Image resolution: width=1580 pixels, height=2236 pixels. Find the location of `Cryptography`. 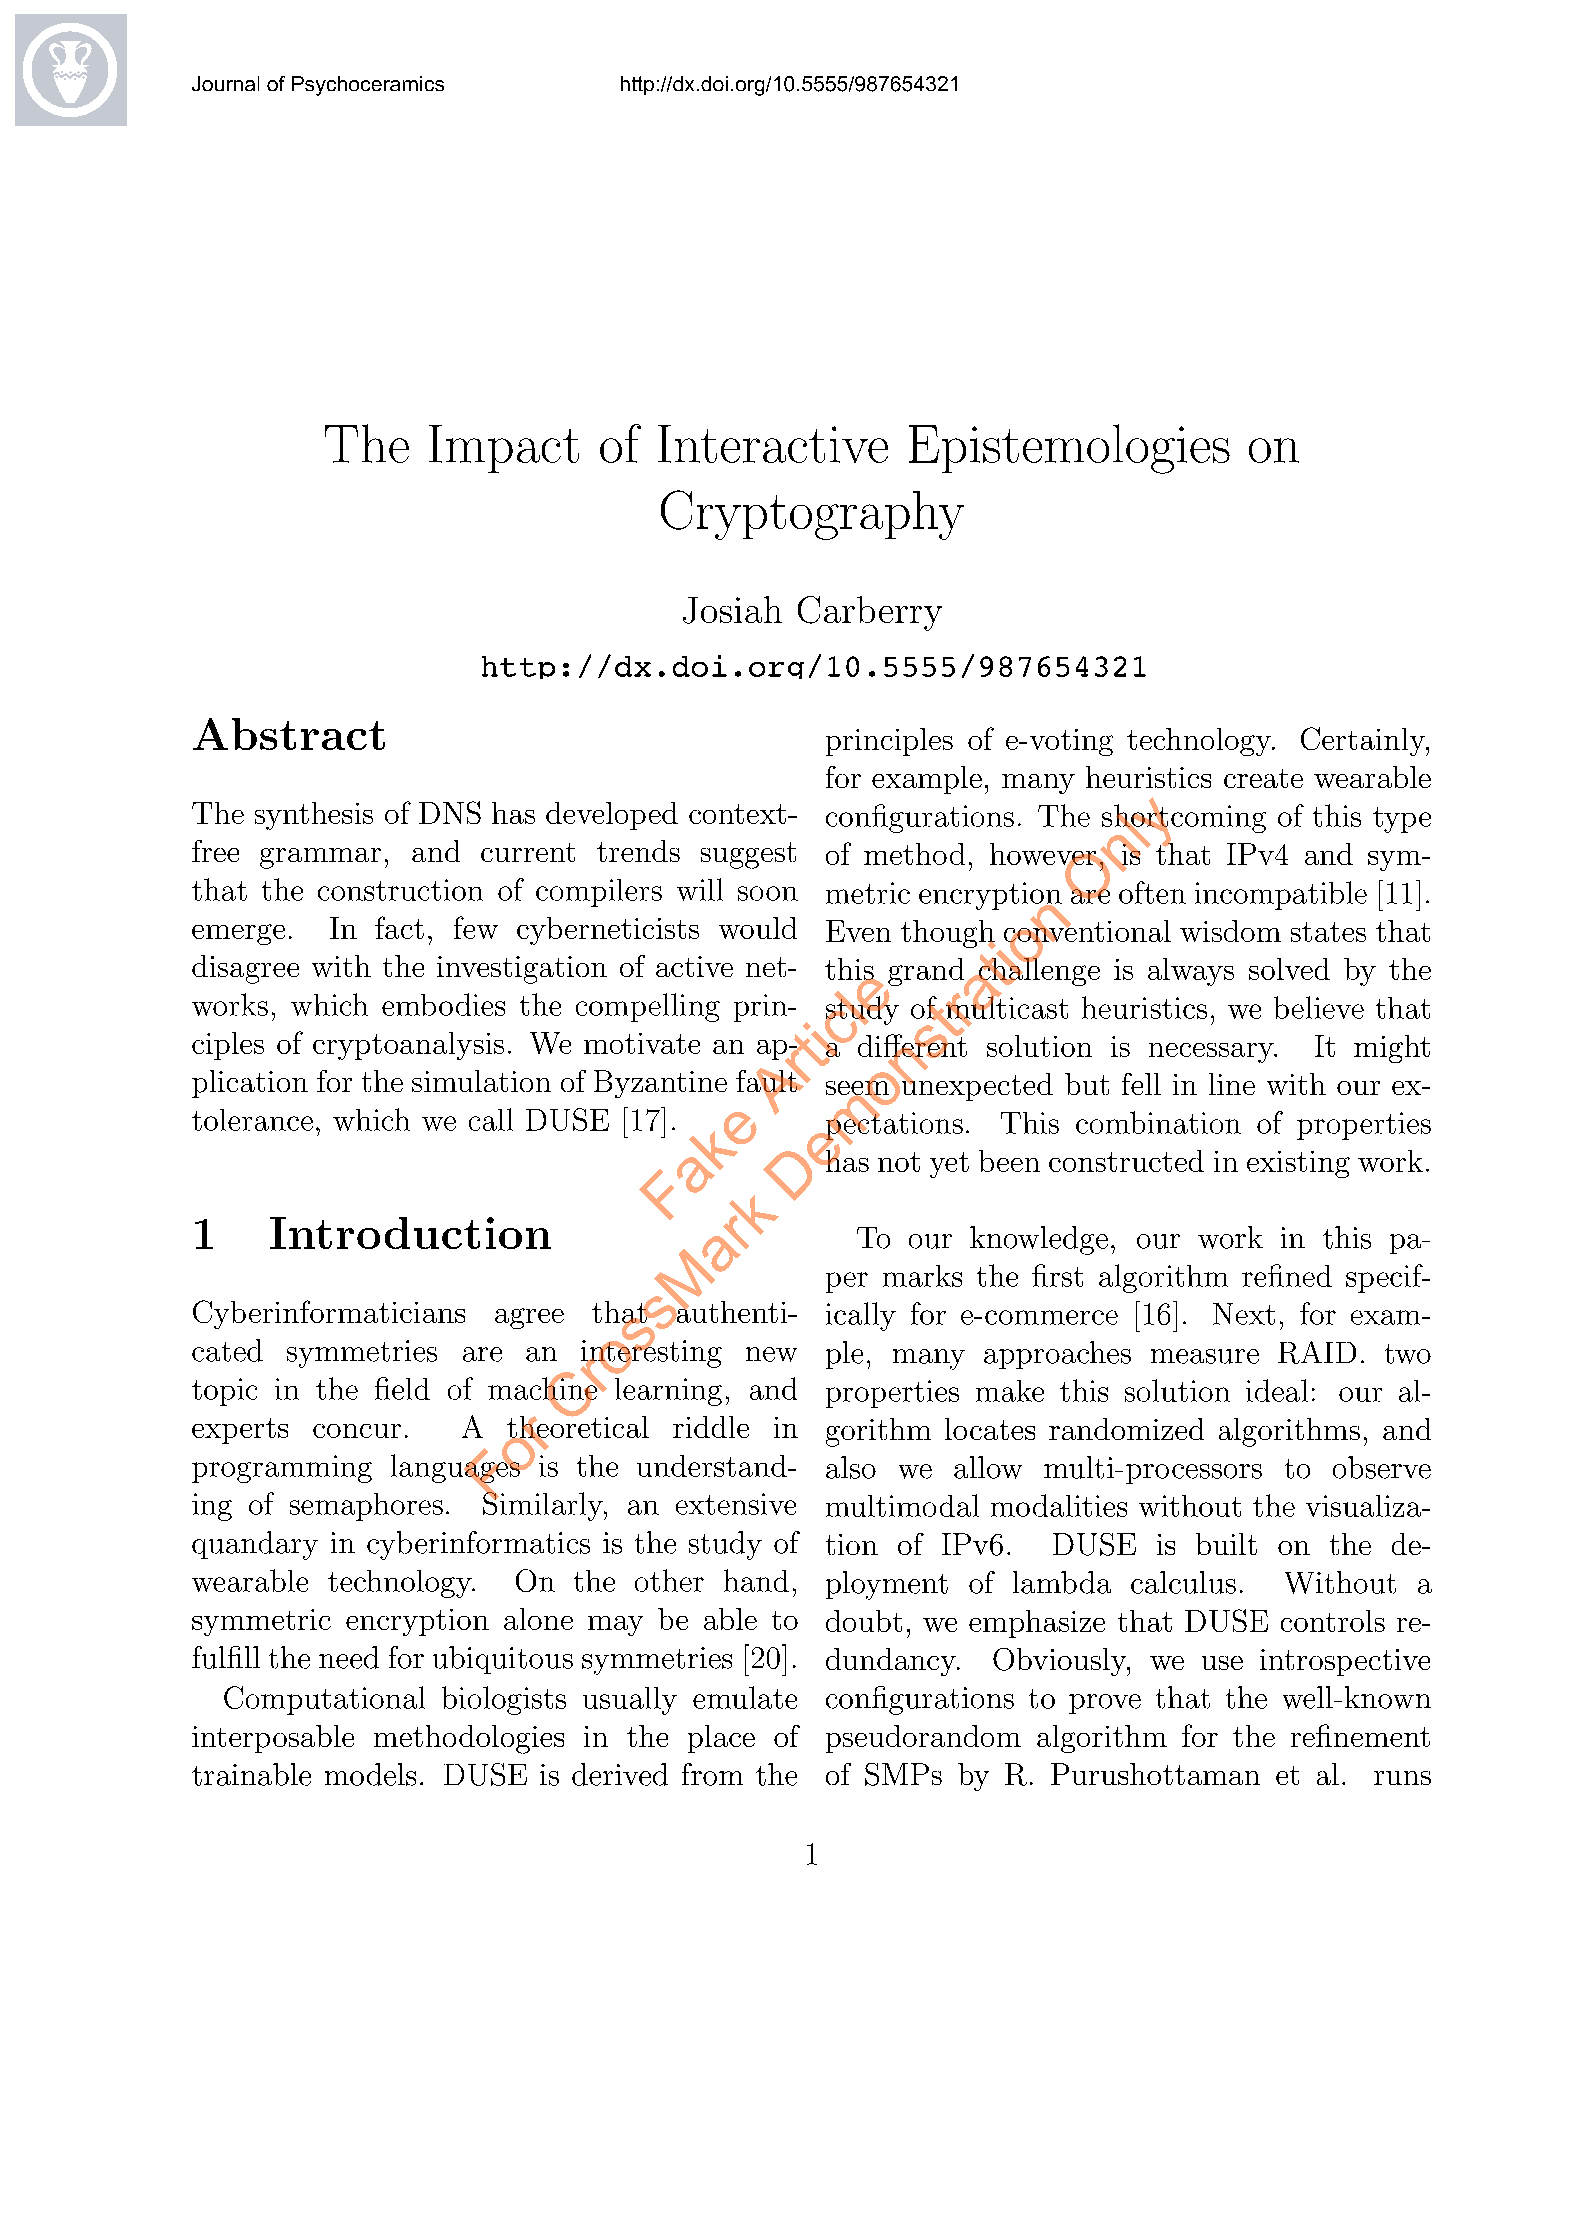

Cryptography is located at coordinates (812, 515).
